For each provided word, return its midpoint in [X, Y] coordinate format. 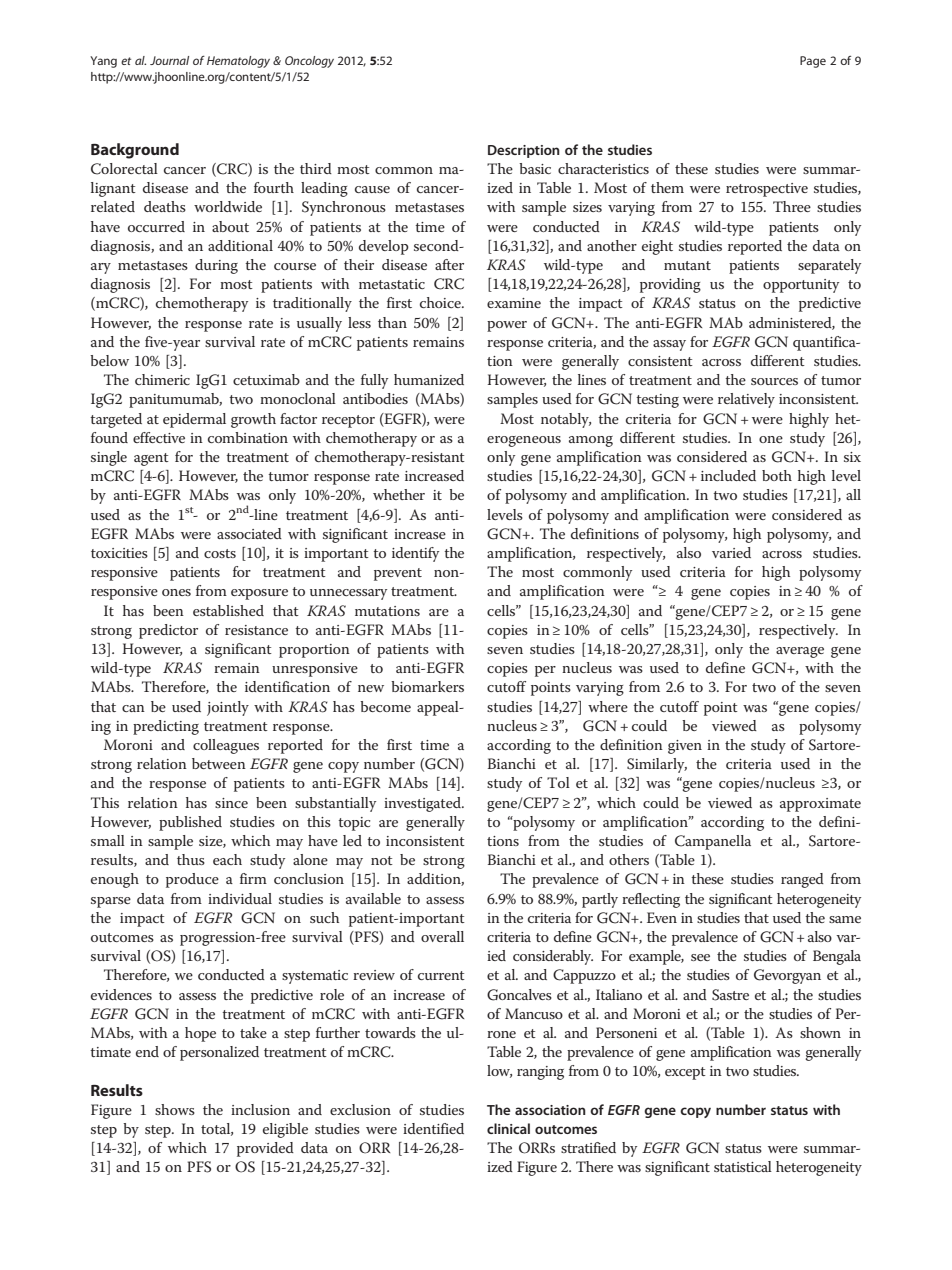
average [800, 652]
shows [175, 1109]
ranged [802, 880]
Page [813, 62]
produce [192, 880]
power [507, 326]
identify [415, 554]
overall [442, 936]
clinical [508, 1128]
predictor [168, 631]
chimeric [162, 379]
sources [774, 381]
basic [535, 168]
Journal [169, 60]
